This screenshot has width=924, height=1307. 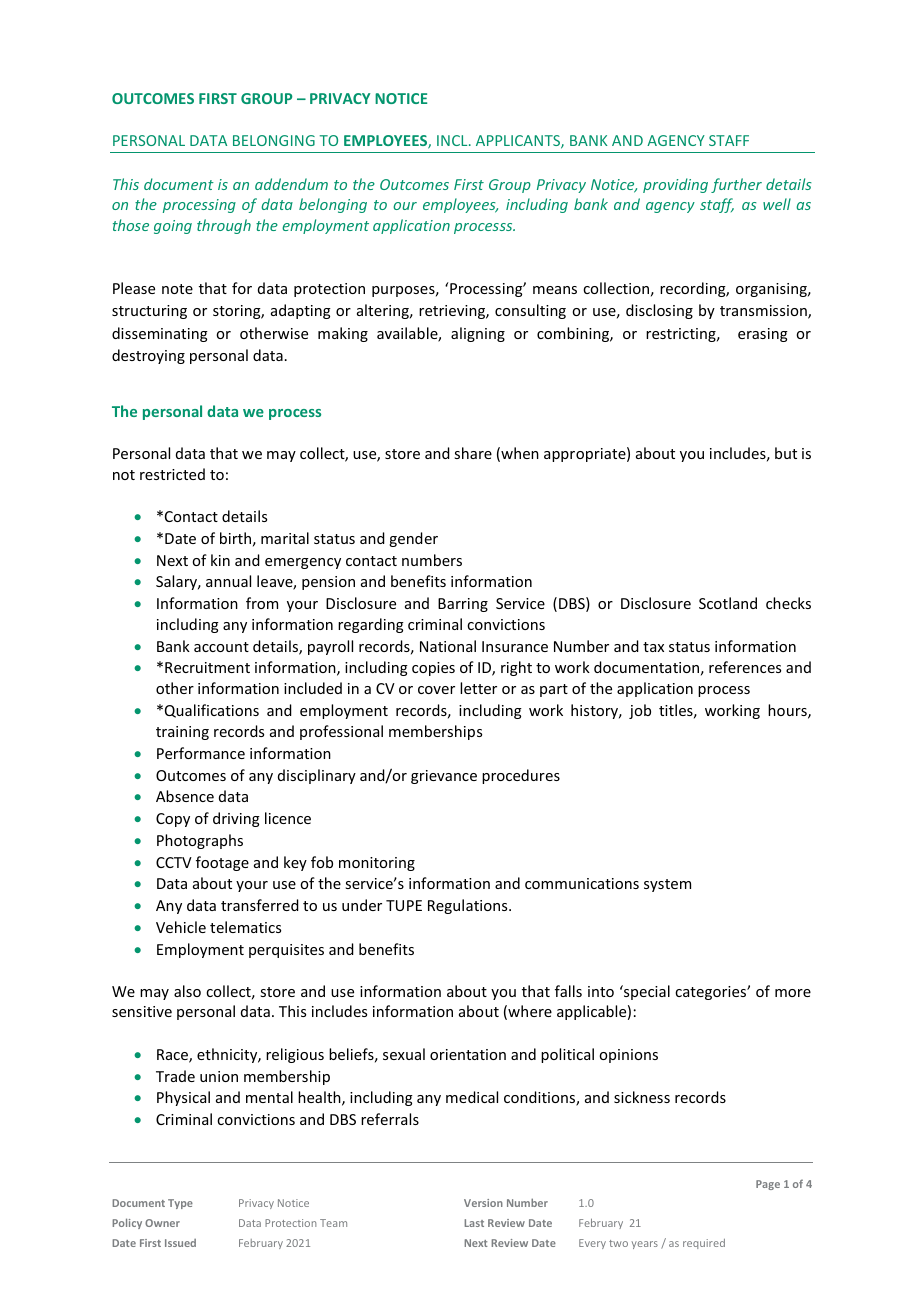 I want to click on further, so click(x=736, y=185).
